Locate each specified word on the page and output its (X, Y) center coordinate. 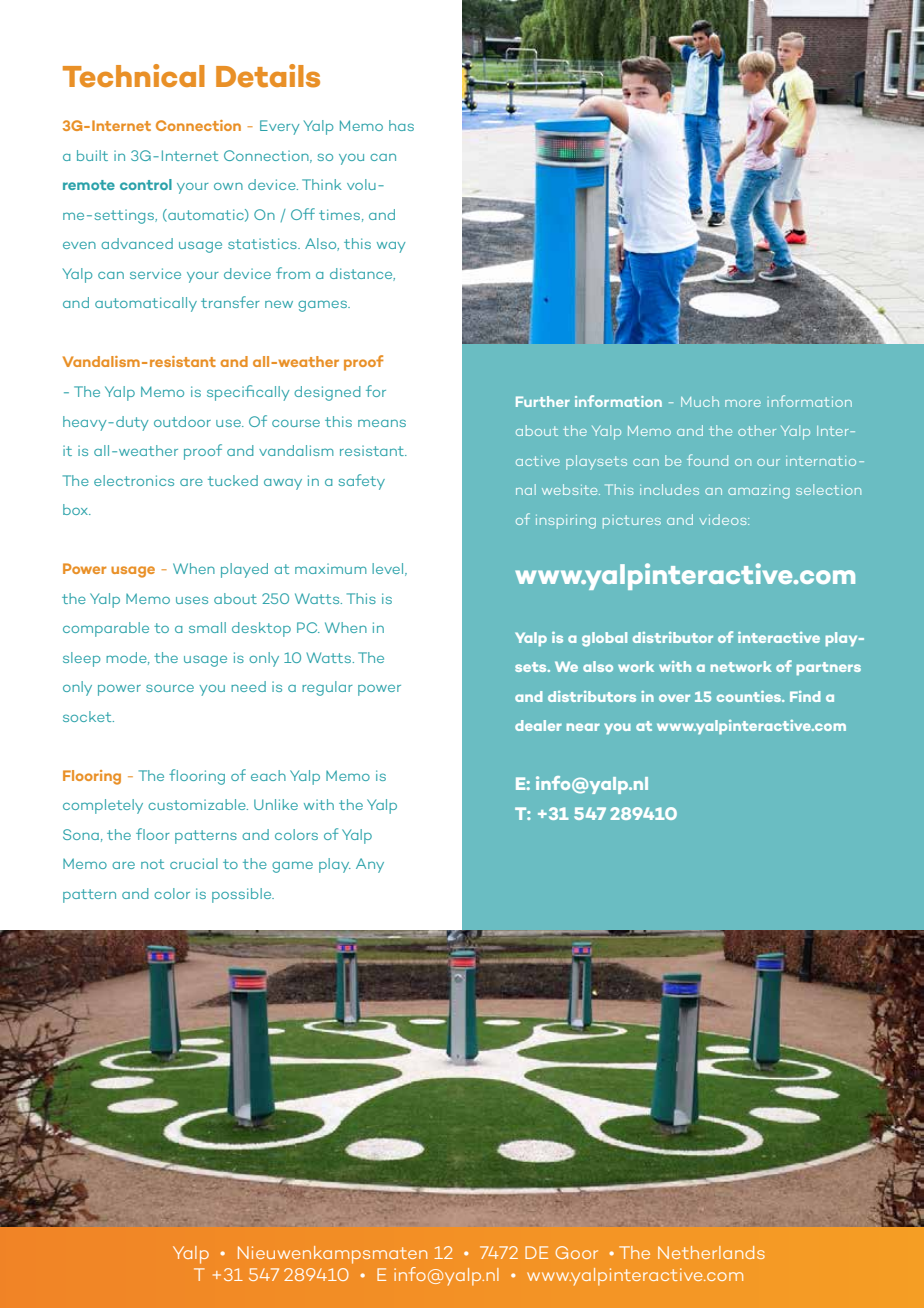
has (401, 125)
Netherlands (711, 1252)
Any (370, 865)
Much (700, 401)
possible (243, 895)
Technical (134, 76)
